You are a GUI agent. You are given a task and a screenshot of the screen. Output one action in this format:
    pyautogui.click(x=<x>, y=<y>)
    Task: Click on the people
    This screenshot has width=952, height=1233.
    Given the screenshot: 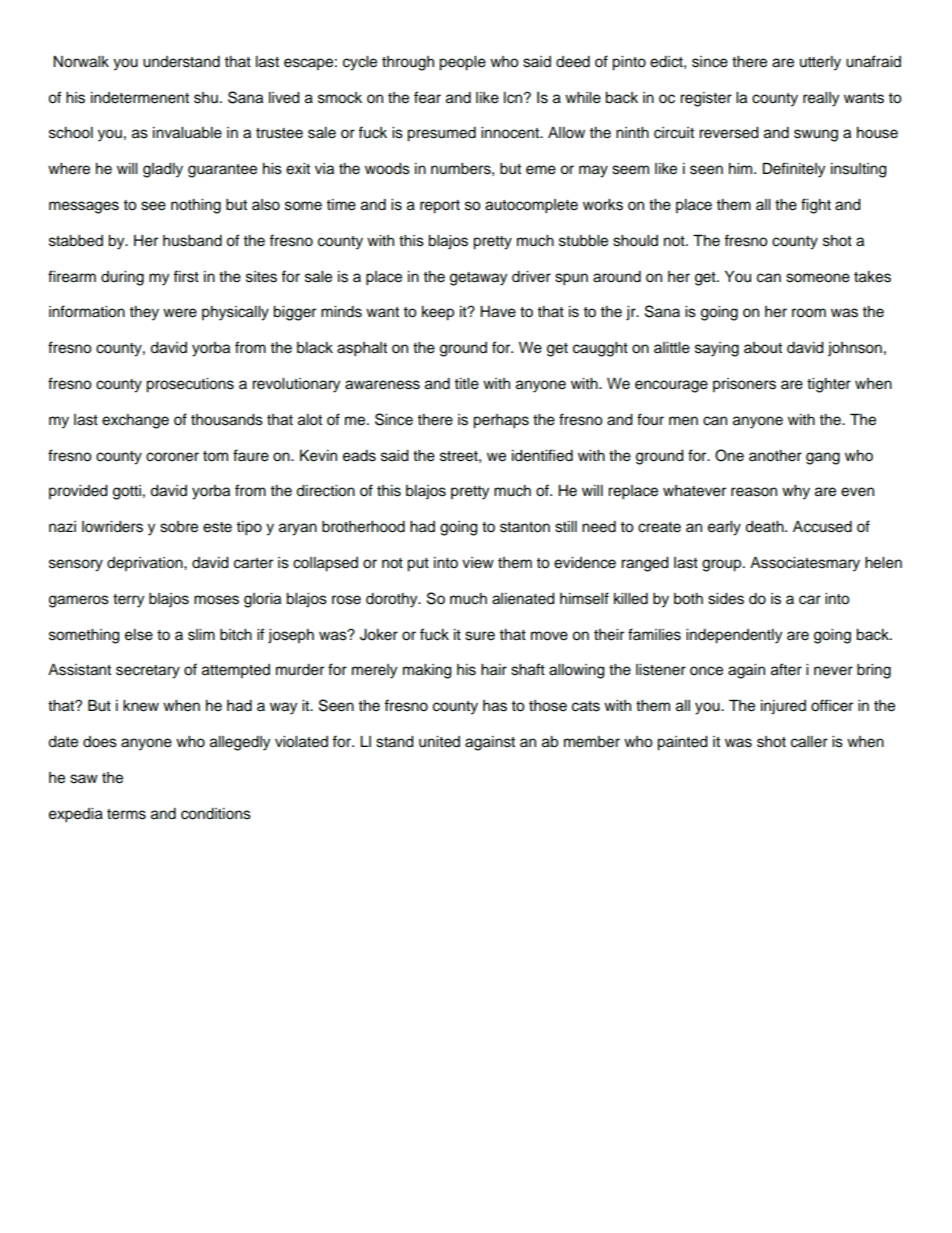 What is the action you would take?
    pyautogui.click(x=462, y=63)
